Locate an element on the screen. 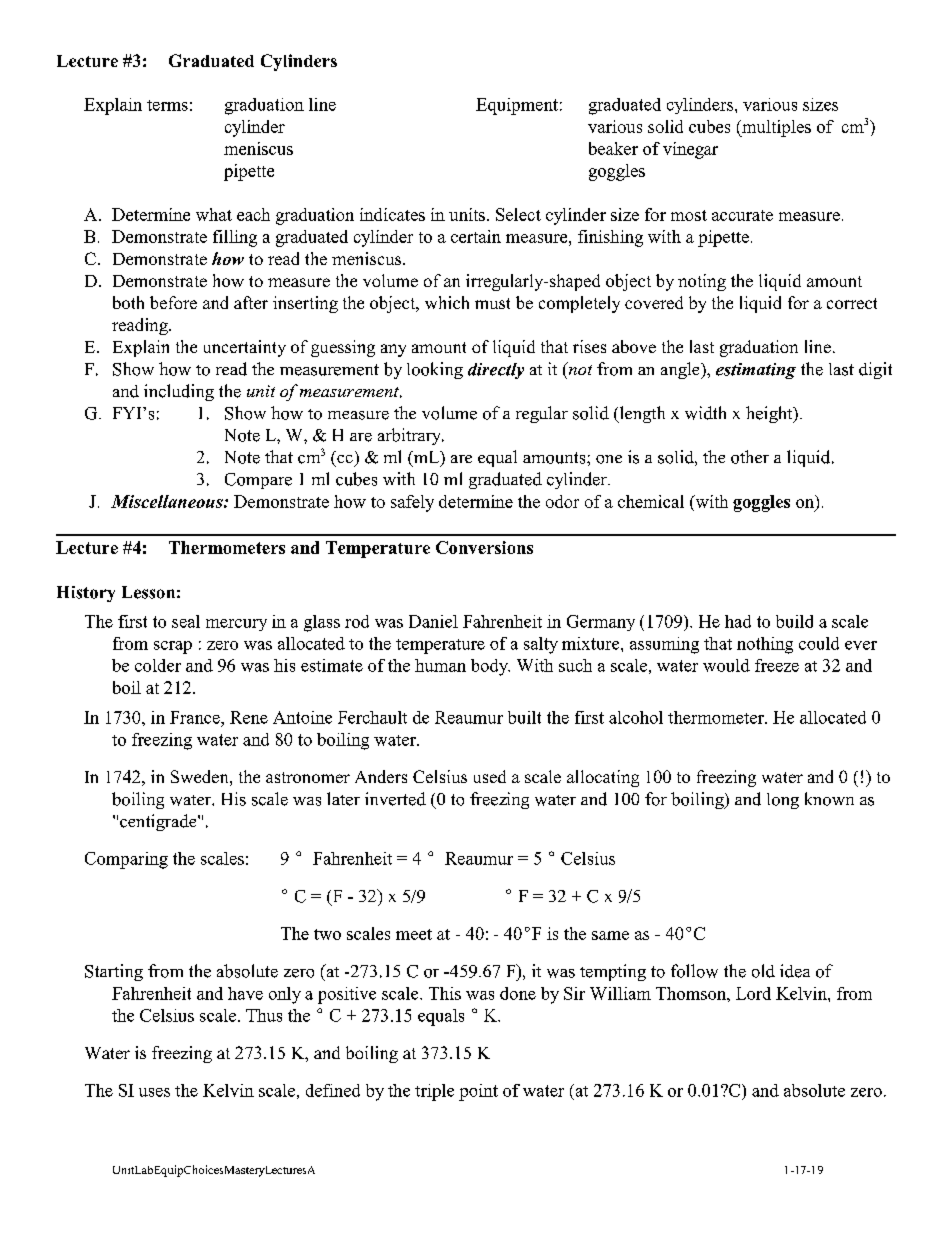 The width and height of the screenshot is (952, 1233). Equipment is located at coordinates (517, 106).
